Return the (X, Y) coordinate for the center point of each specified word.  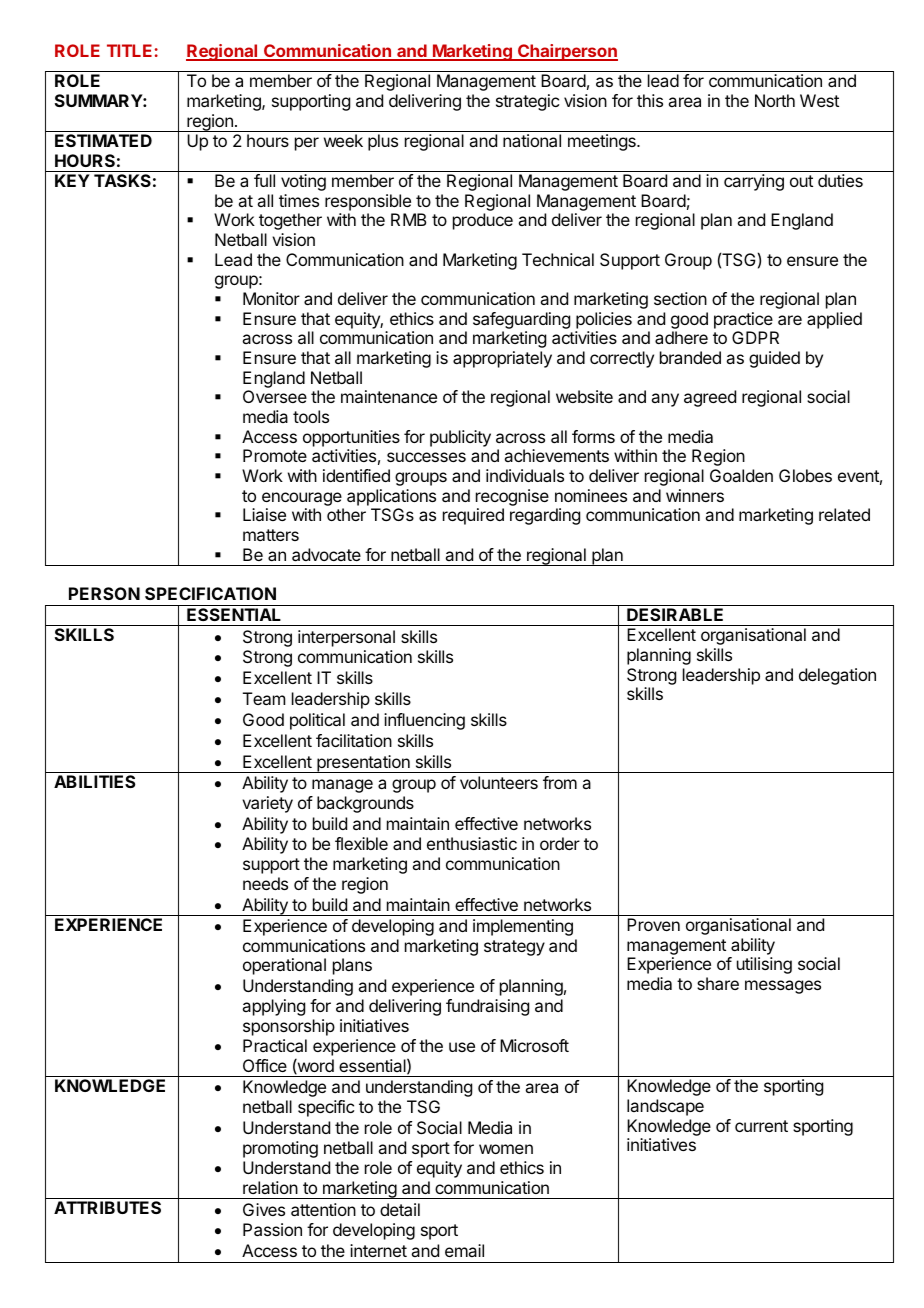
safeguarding (521, 320)
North (775, 100)
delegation (837, 676)
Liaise (264, 514)
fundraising (487, 1007)
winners (695, 495)
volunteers (499, 782)
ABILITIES (95, 781)
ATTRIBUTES (107, 1207)
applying (273, 1007)
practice (743, 320)
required (473, 516)
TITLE (129, 50)
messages (783, 987)
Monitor (271, 298)
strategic (527, 102)
